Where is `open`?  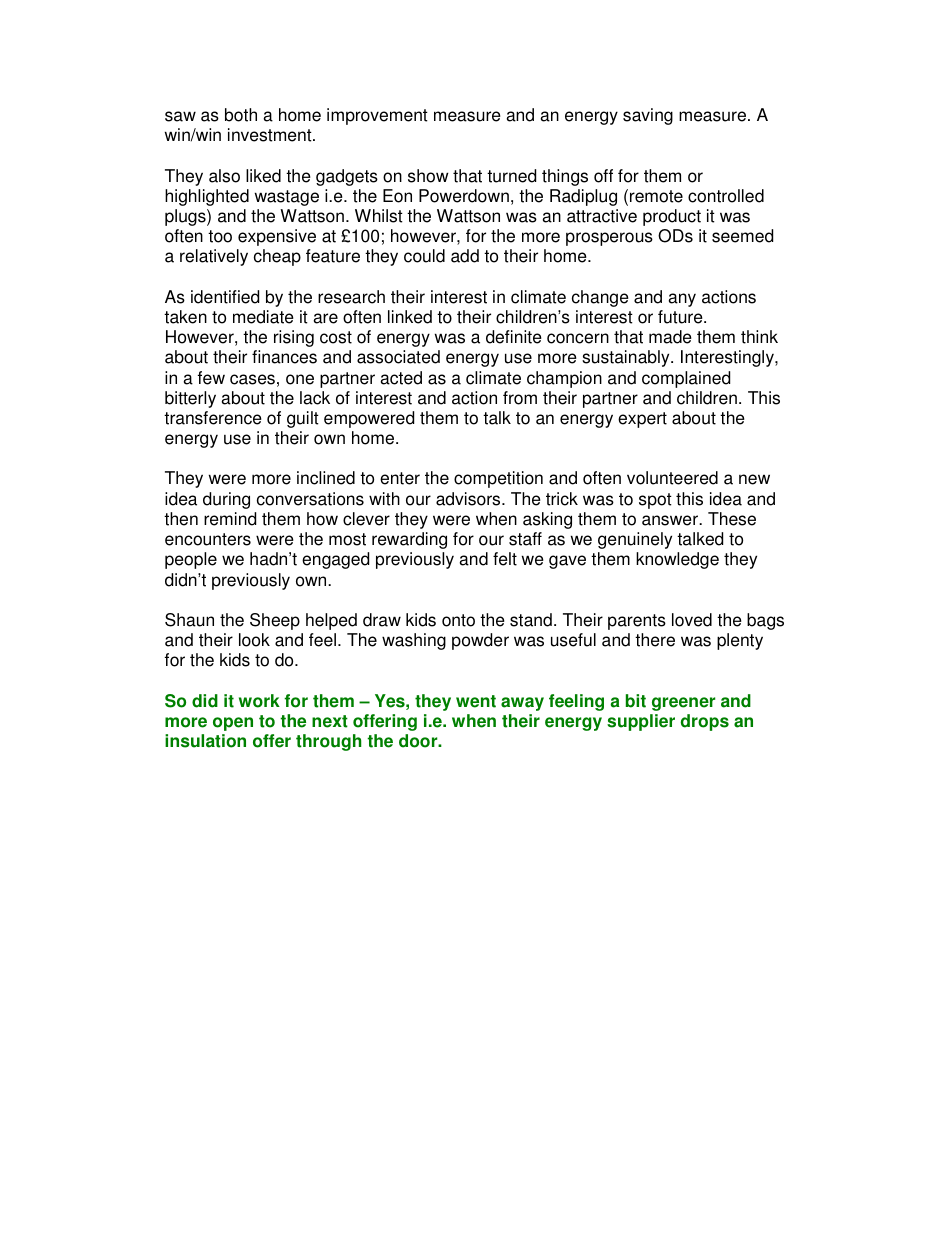 open is located at coordinates (233, 724).
